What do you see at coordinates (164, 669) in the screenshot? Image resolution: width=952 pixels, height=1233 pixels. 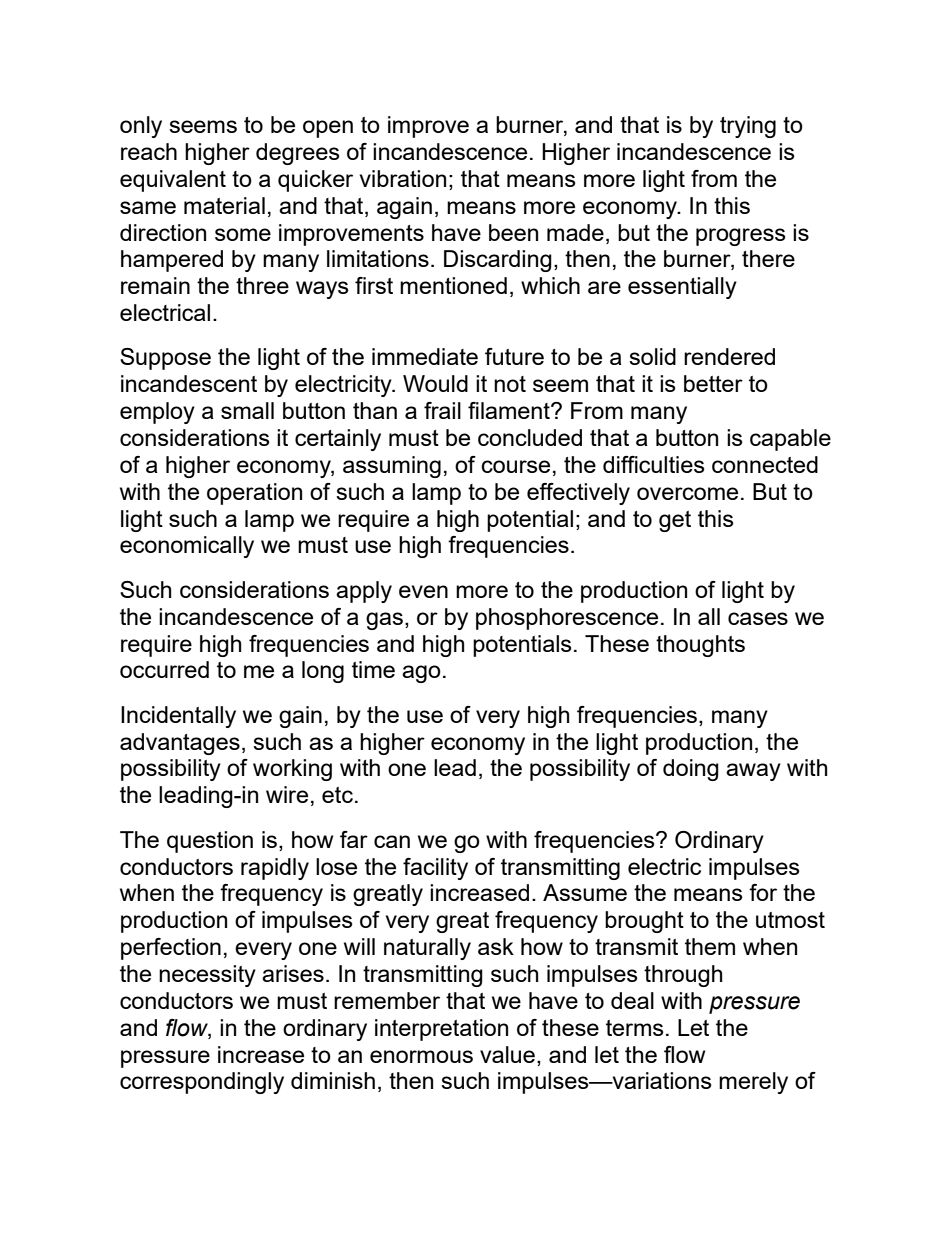 I see `occurred` at bounding box center [164, 669].
